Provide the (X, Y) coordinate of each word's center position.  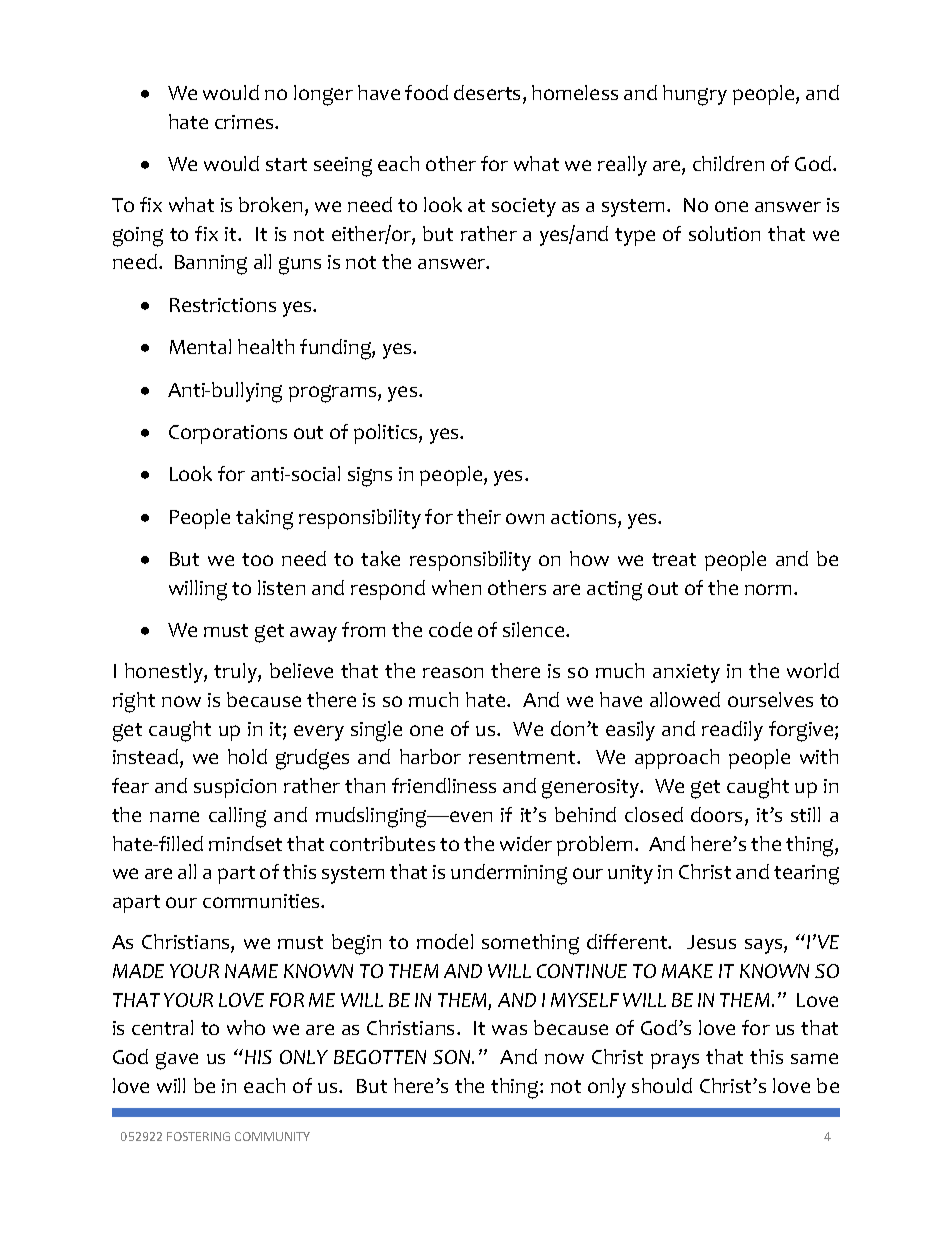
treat (674, 559)
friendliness (444, 785)
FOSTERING (198, 1136)
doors (718, 816)
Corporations (228, 434)
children (728, 163)
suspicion (235, 788)
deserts (489, 94)
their (479, 516)
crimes (245, 122)
